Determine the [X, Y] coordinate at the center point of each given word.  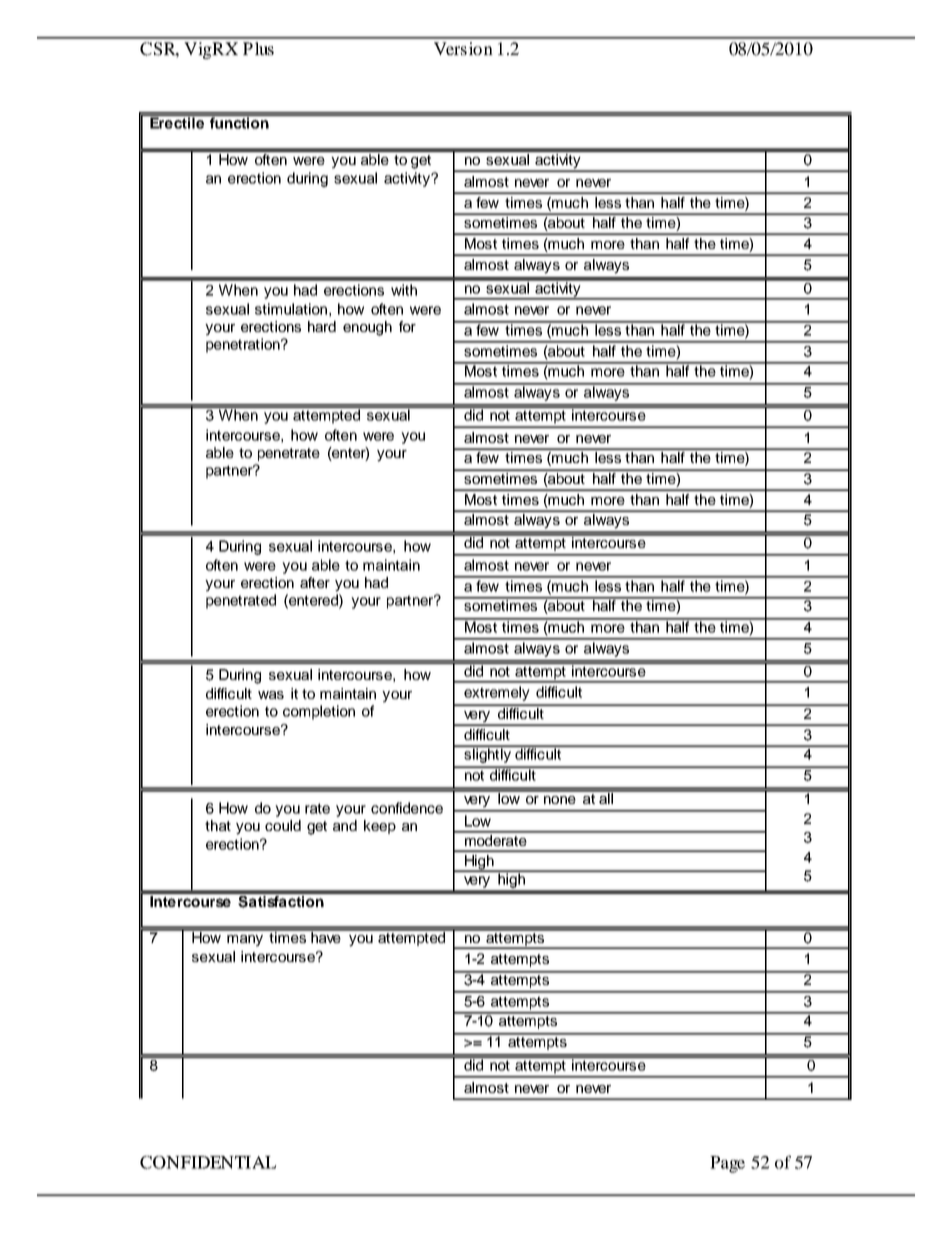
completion [319, 712]
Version [463, 48]
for [407, 326]
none [560, 800]
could [283, 825]
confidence [407, 808]
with [404, 290]
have [326, 936]
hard [322, 326]
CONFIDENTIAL [208, 1162]
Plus [258, 48]
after [315, 582]
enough [367, 328]
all [606, 797]
